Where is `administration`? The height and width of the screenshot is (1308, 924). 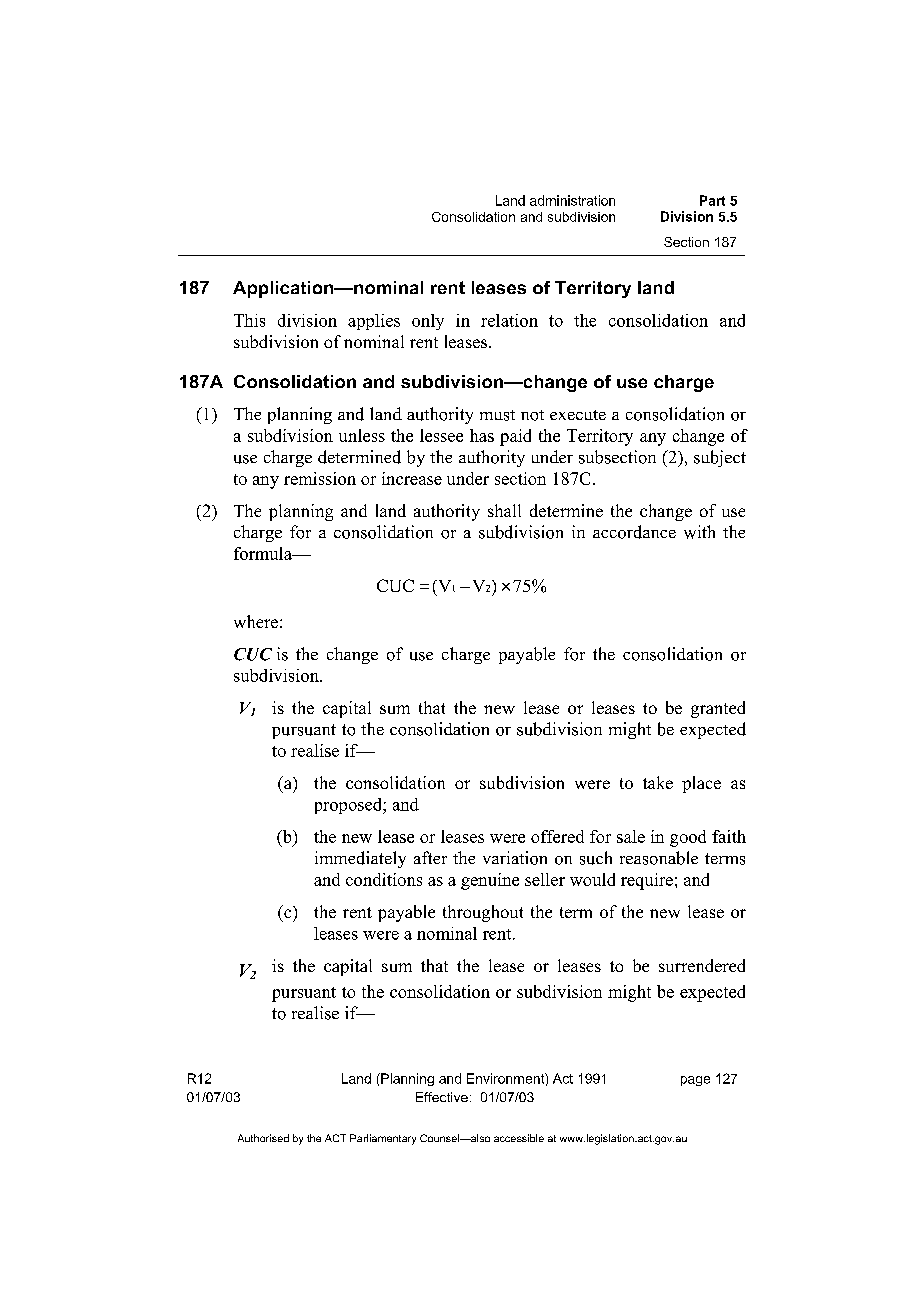
administration is located at coordinates (572, 200).
